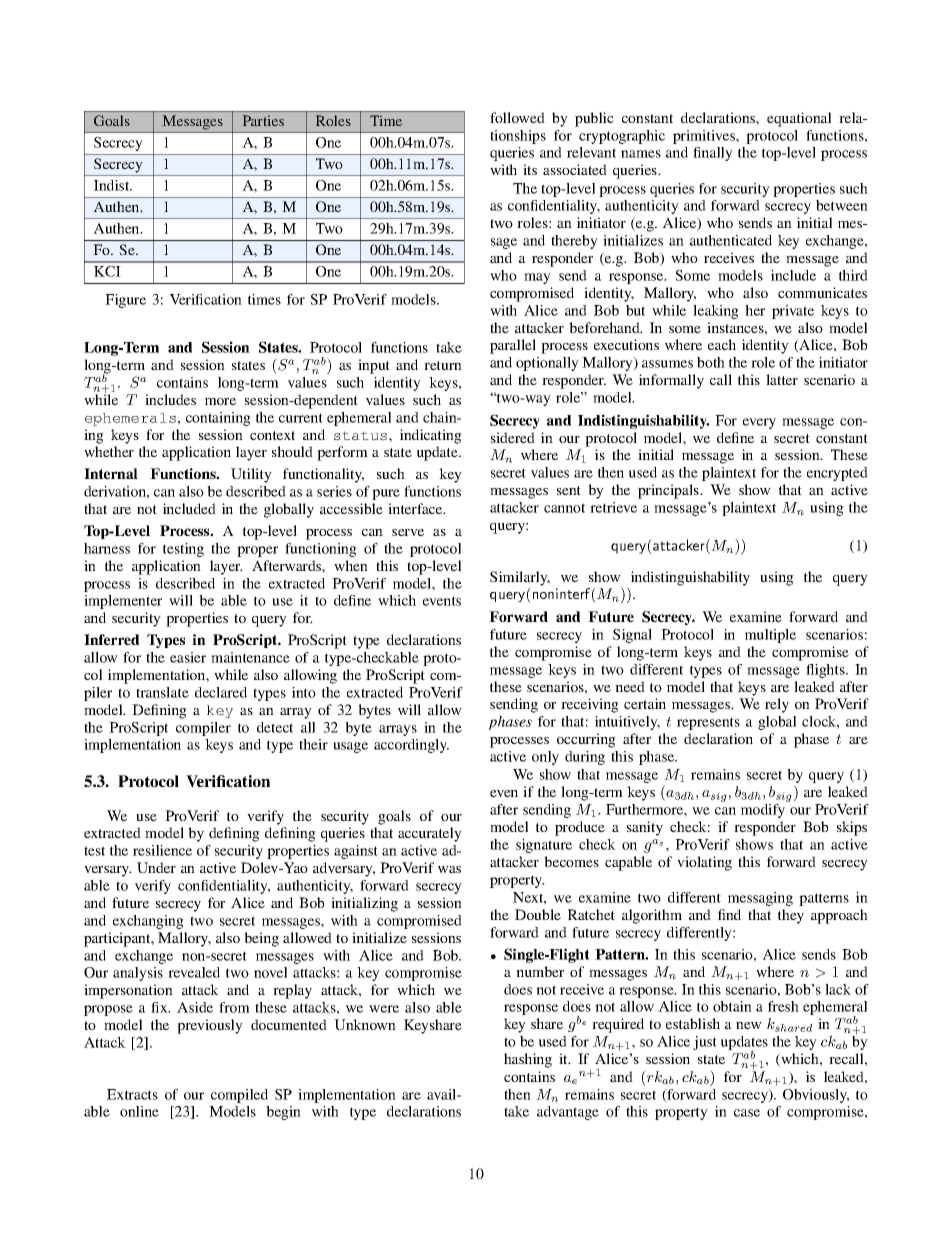 This document has width=952, height=1233. I want to click on was, so click(449, 869).
